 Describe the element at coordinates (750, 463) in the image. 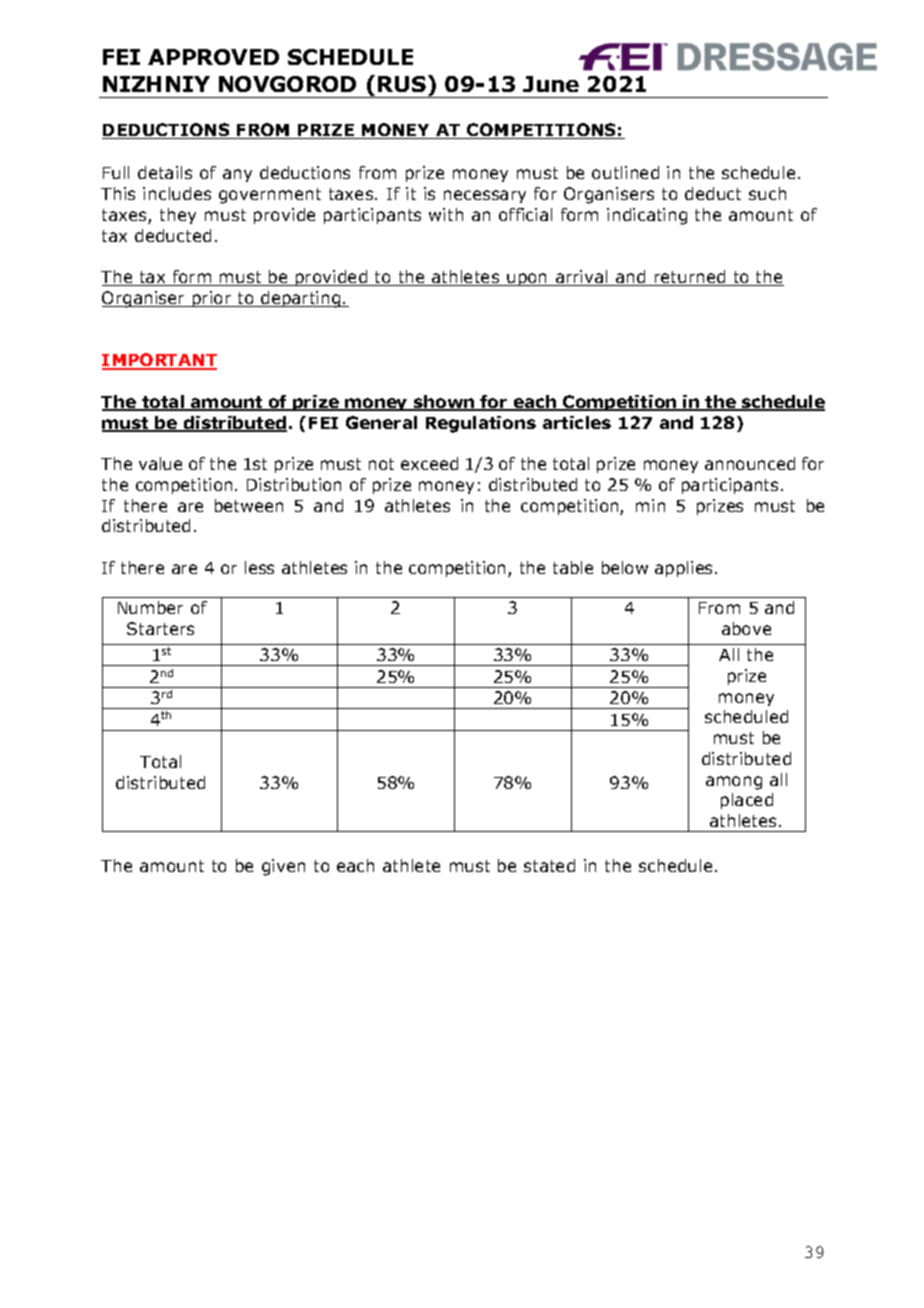

I see `announced` at that location.
